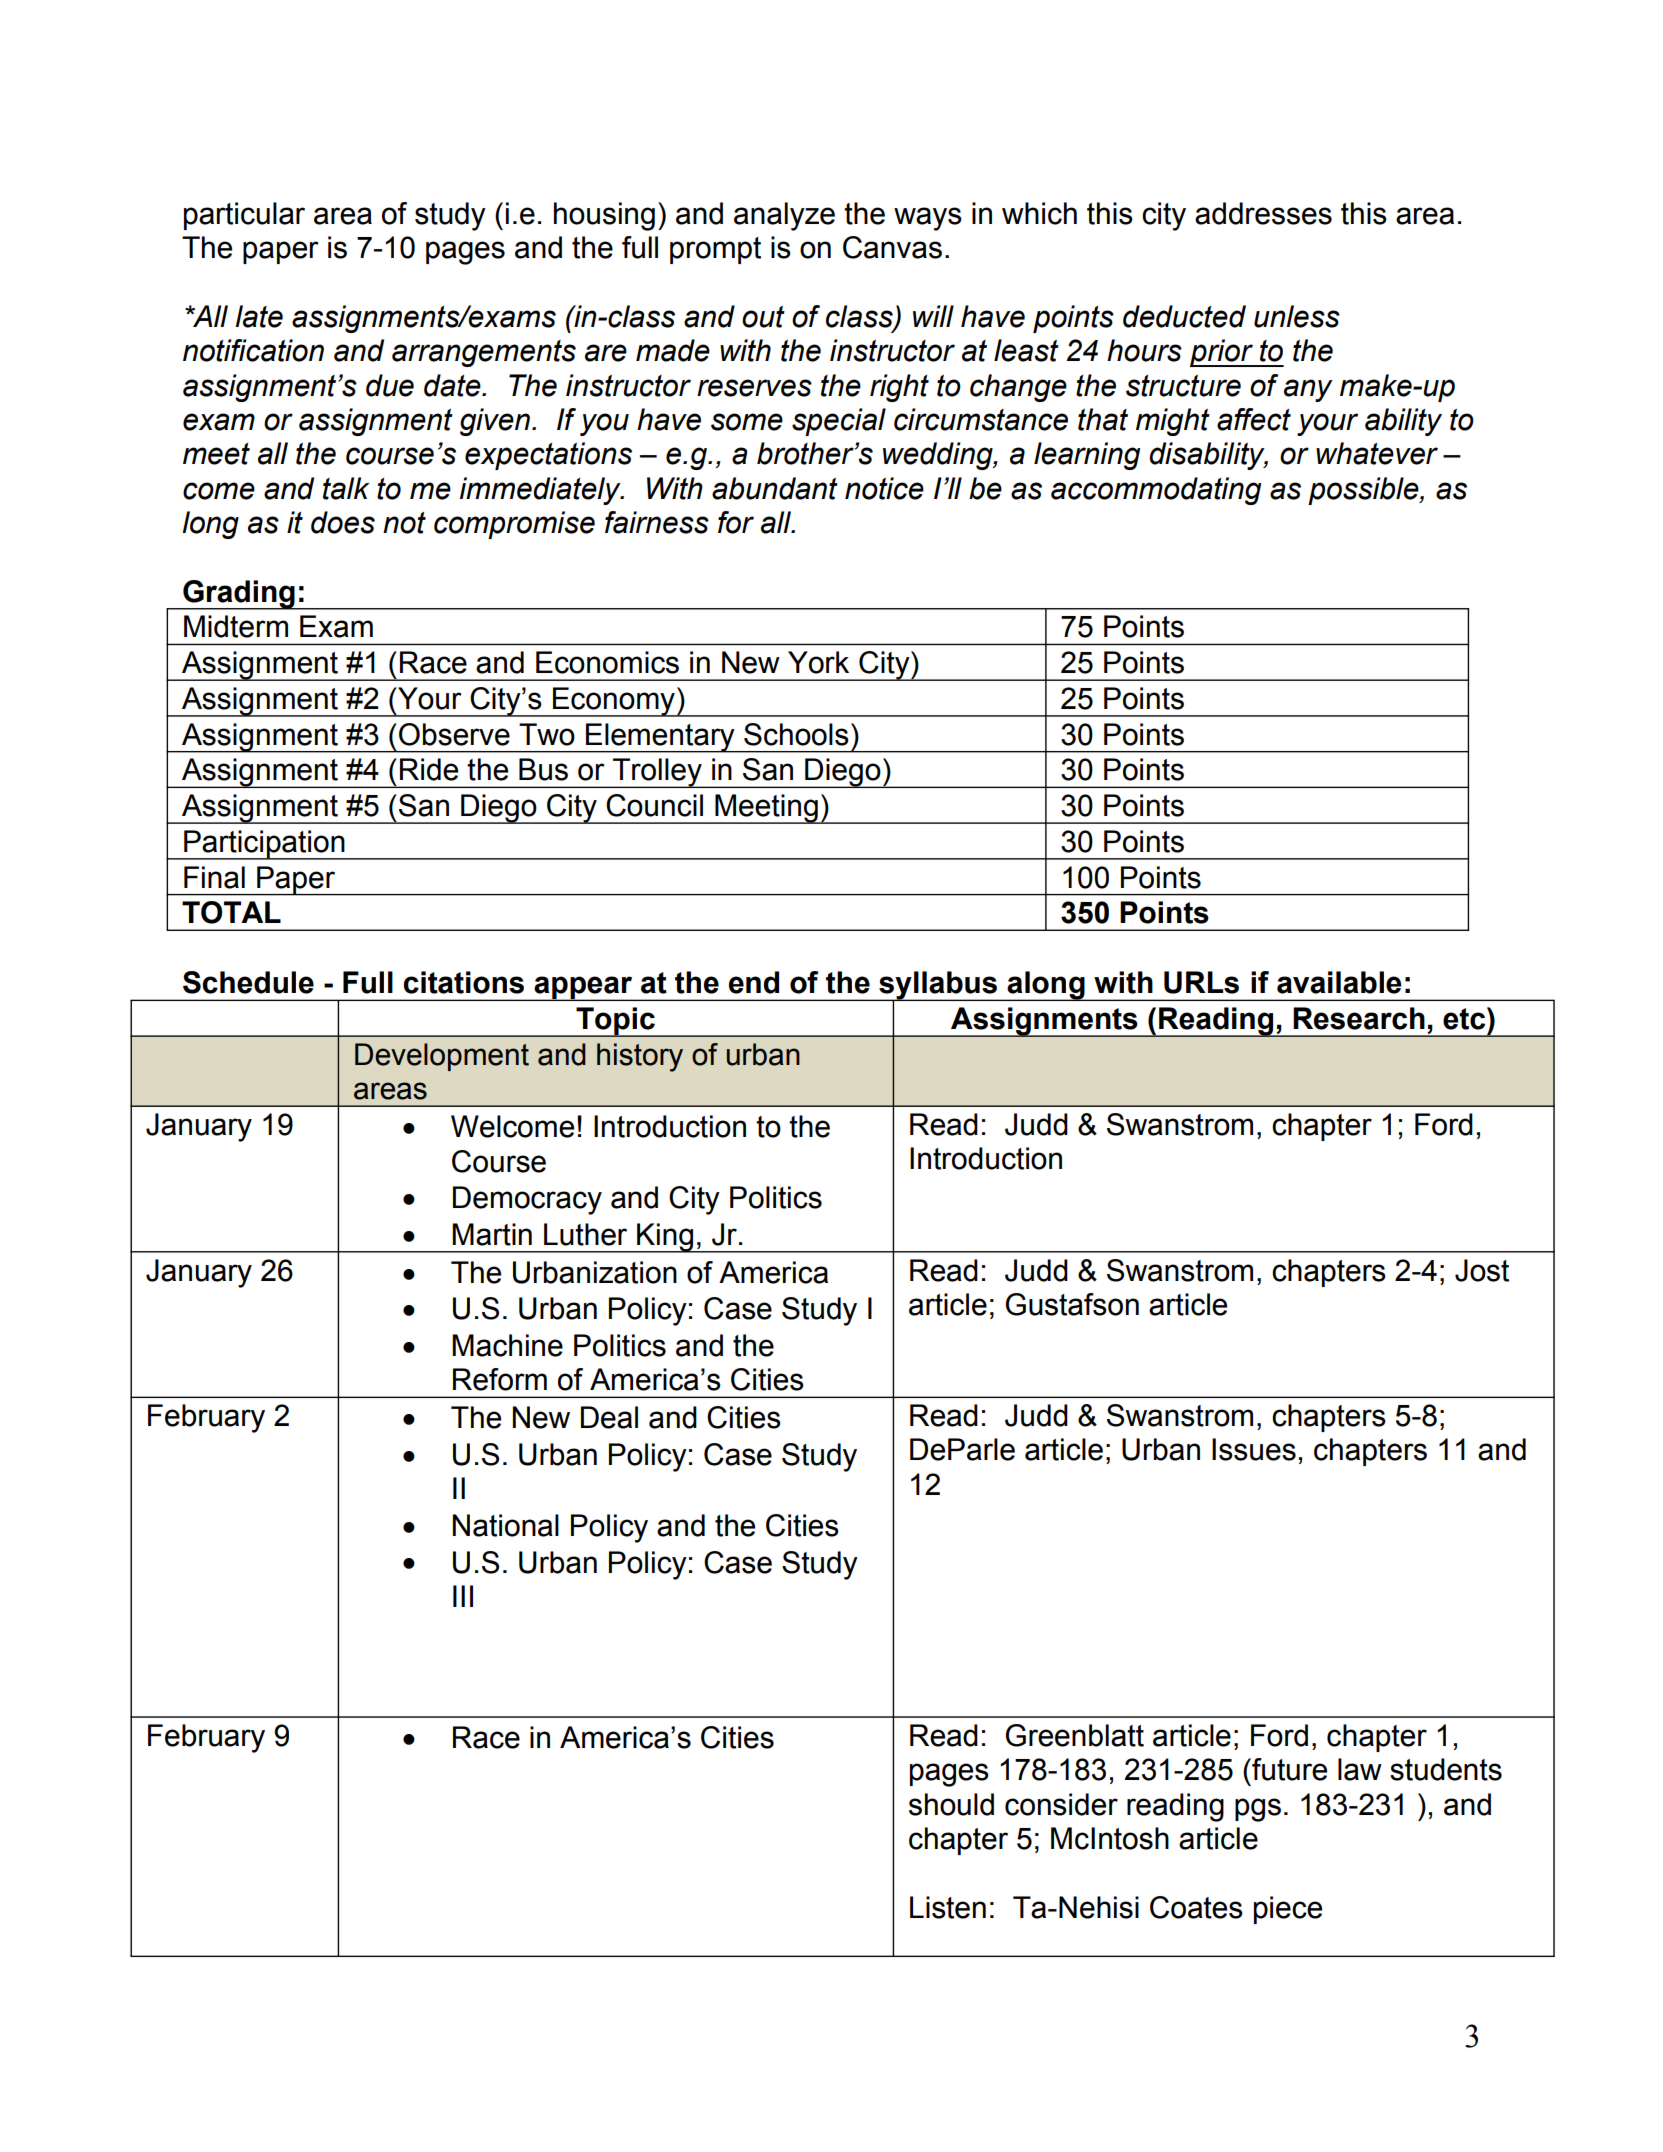 This document has height=2152, width=1663. What do you see at coordinates (948, 1907) in the document?
I see `Listen` at bounding box center [948, 1907].
